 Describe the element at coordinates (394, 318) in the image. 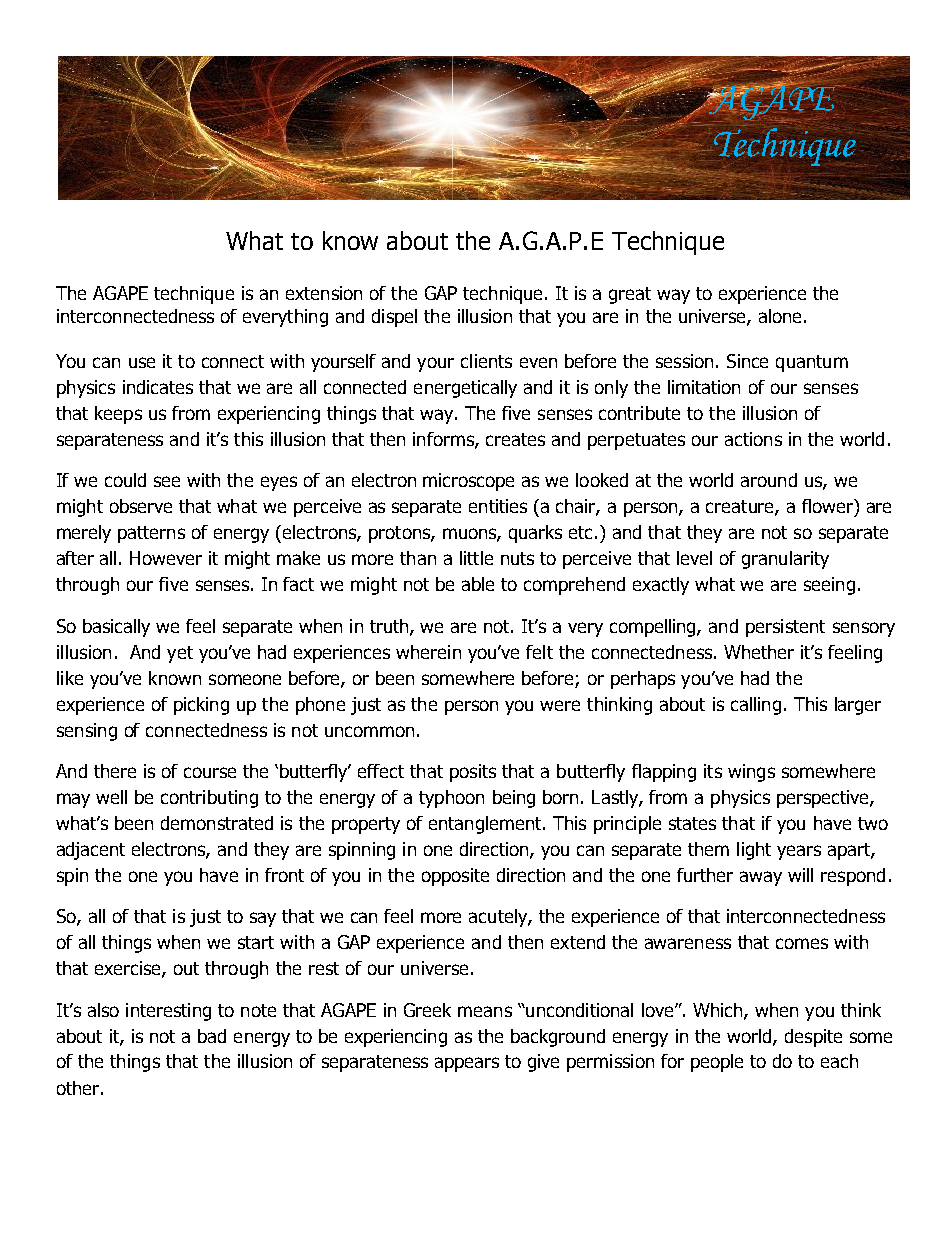

I see `dispel` at that location.
